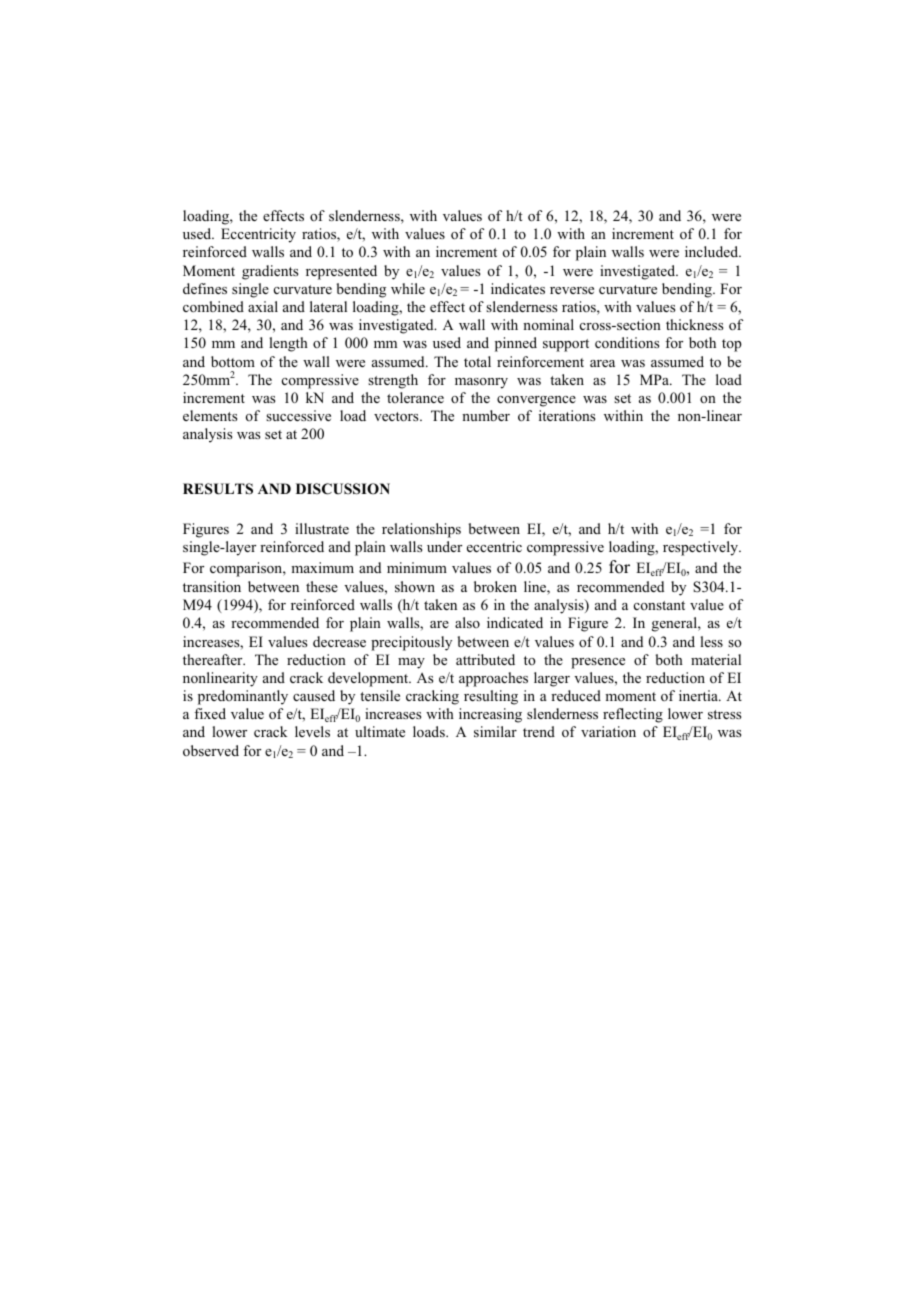 The width and height of the document is (924, 1308). Describe the element at coordinates (713, 251) in the document. I see `included` at that location.
